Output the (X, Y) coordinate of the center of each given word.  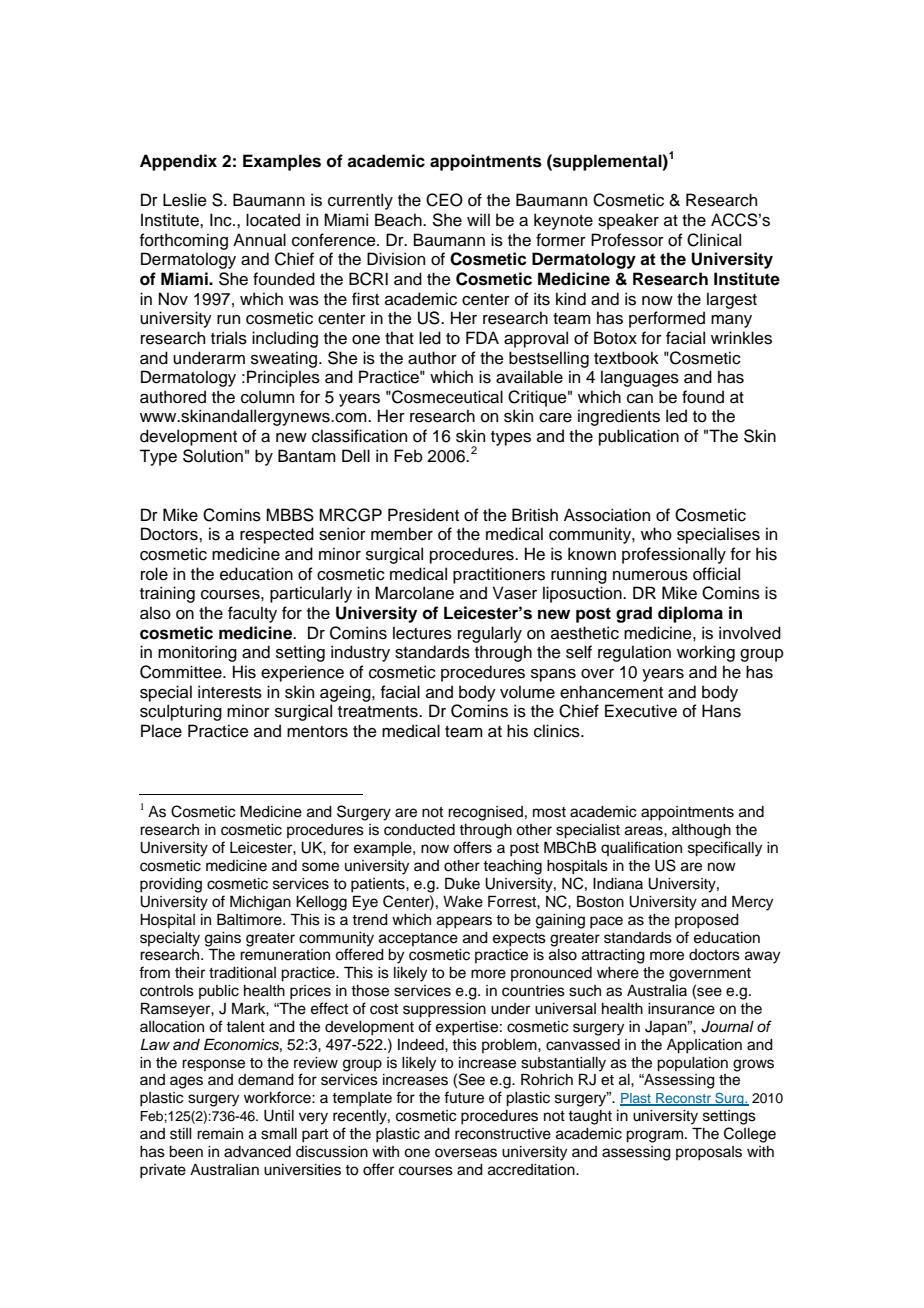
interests (230, 692)
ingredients (619, 417)
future (464, 1097)
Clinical (714, 240)
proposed (707, 921)
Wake (463, 902)
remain (220, 1134)
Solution (213, 456)
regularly (490, 634)
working (706, 653)
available (529, 377)
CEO (444, 200)
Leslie (185, 200)
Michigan (260, 903)
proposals (709, 1153)
